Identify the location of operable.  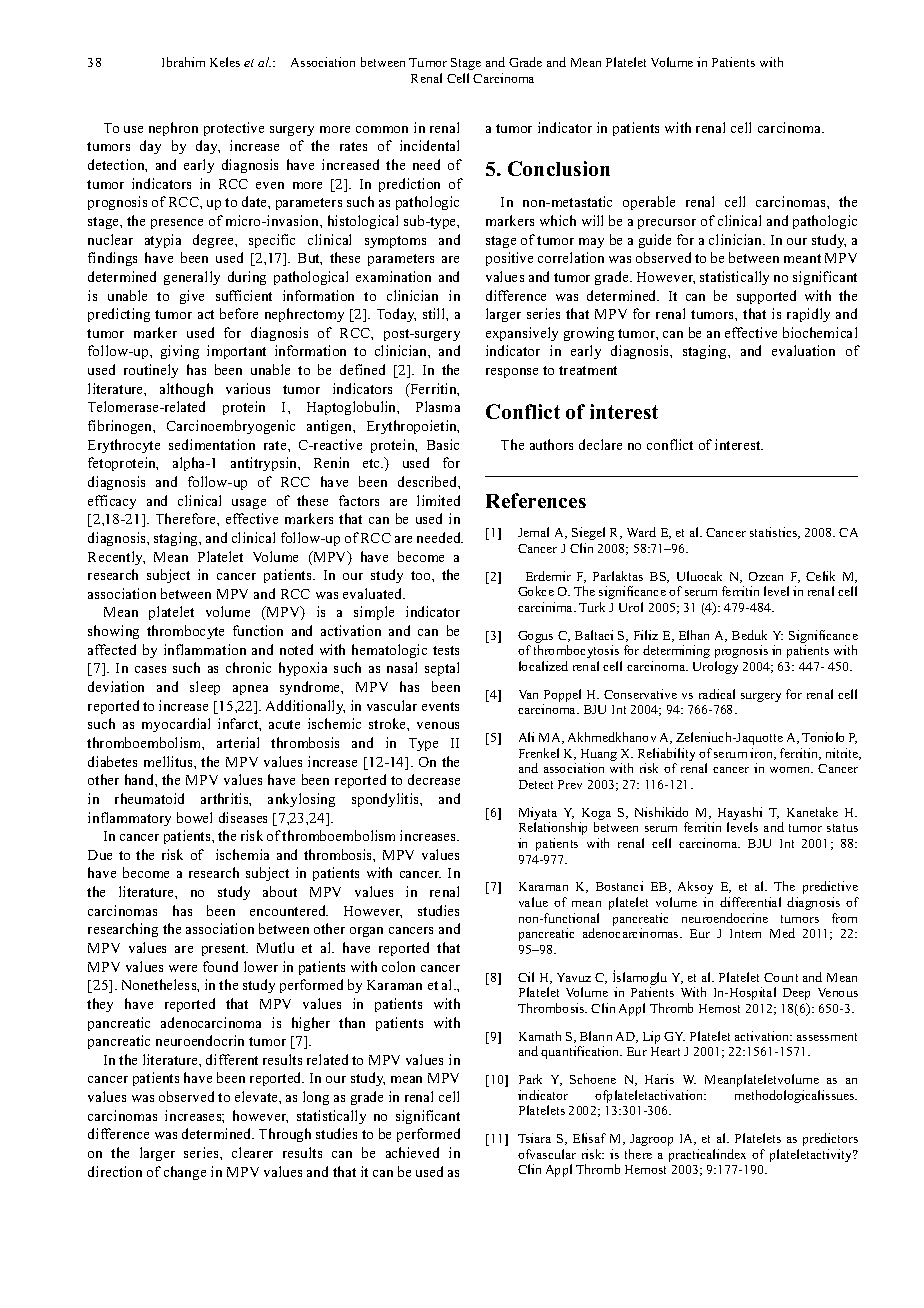
(649, 203).
